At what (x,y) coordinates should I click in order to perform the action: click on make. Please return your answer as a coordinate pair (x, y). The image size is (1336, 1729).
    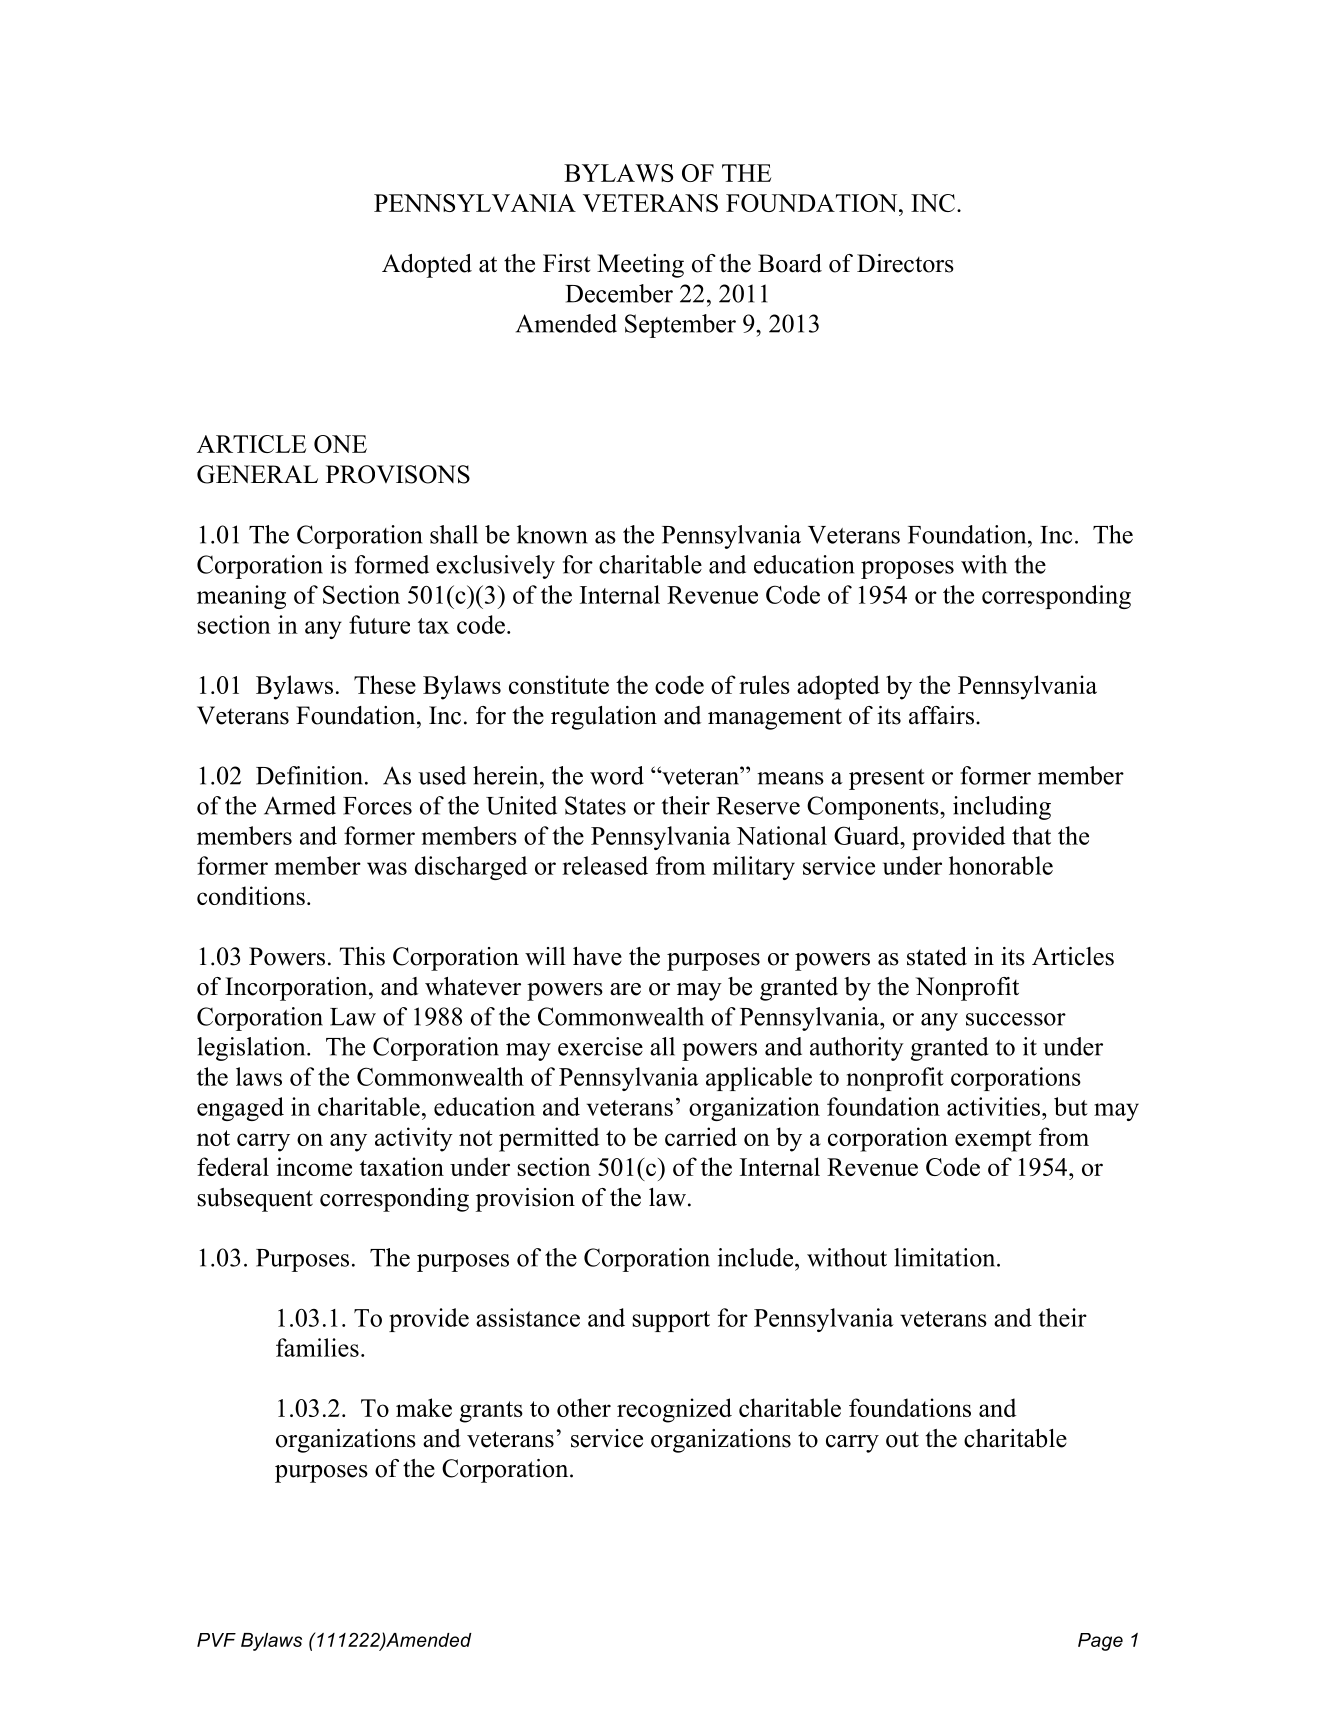
    Looking at the image, I should click on (424, 1407).
